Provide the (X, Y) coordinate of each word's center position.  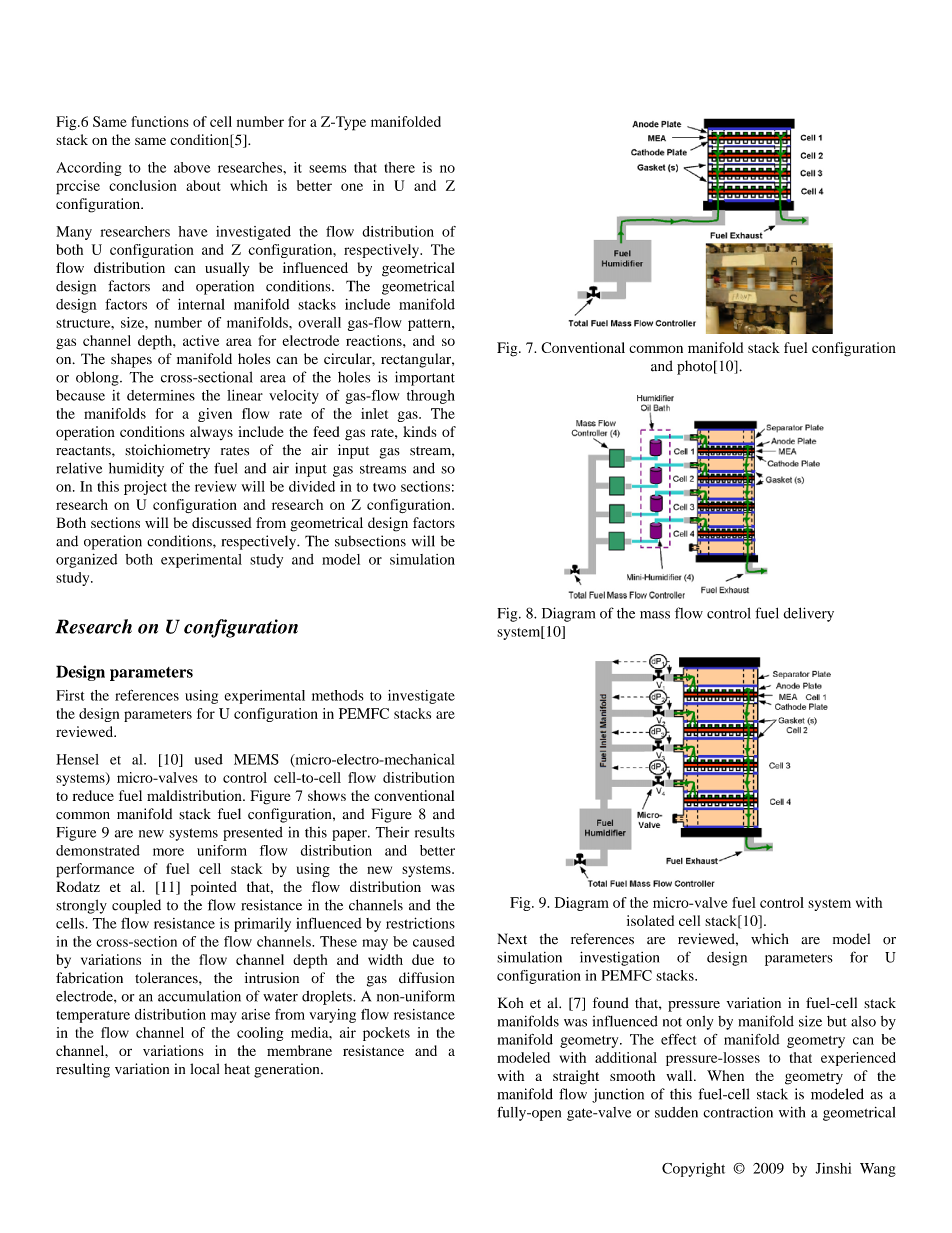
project (145, 488)
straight (576, 1077)
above (192, 167)
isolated (650, 920)
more (168, 852)
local (204, 1069)
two (384, 487)
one (352, 187)
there (399, 167)
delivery (809, 614)
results (435, 832)
